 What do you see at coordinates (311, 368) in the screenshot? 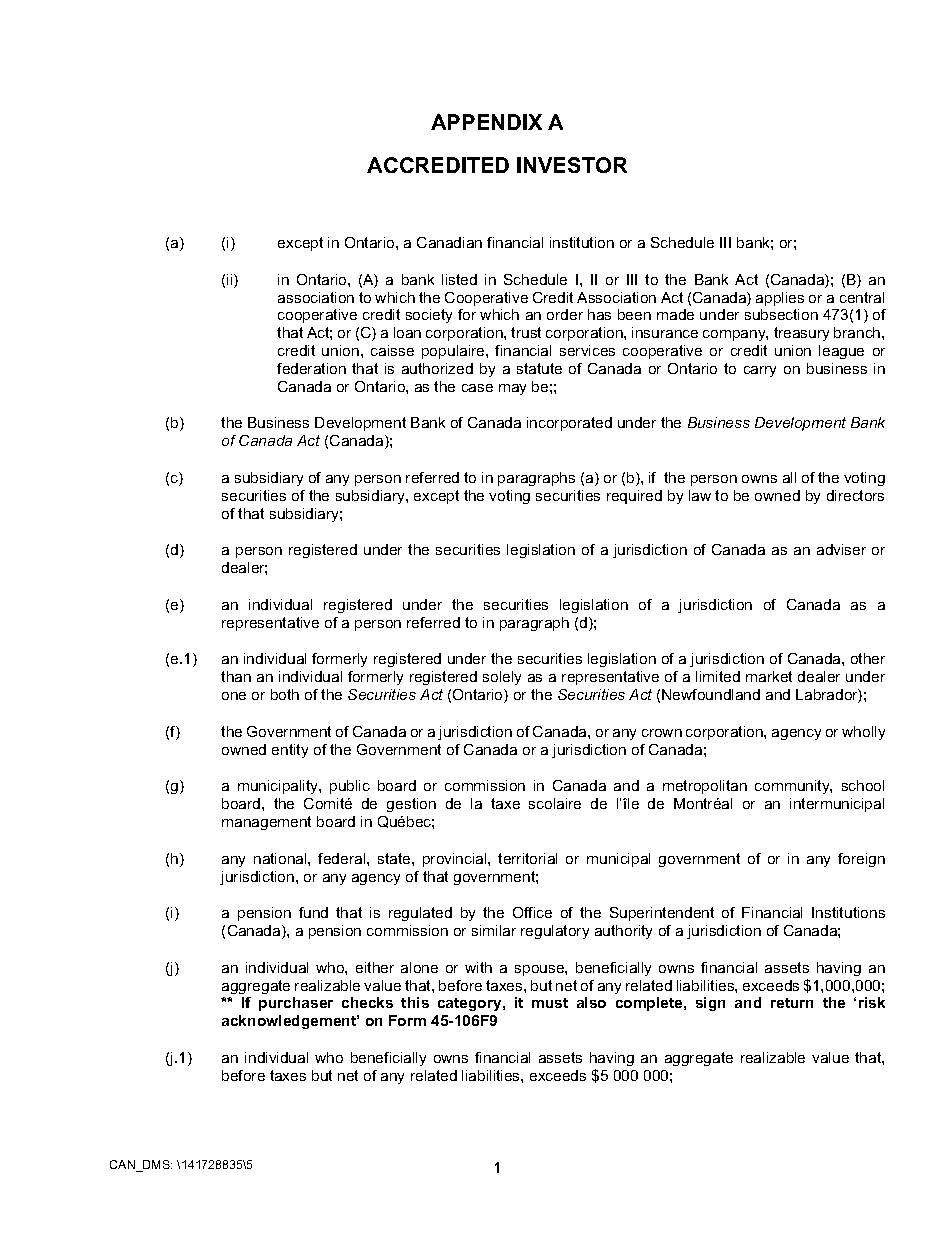
I see `federation` at bounding box center [311, 368].
